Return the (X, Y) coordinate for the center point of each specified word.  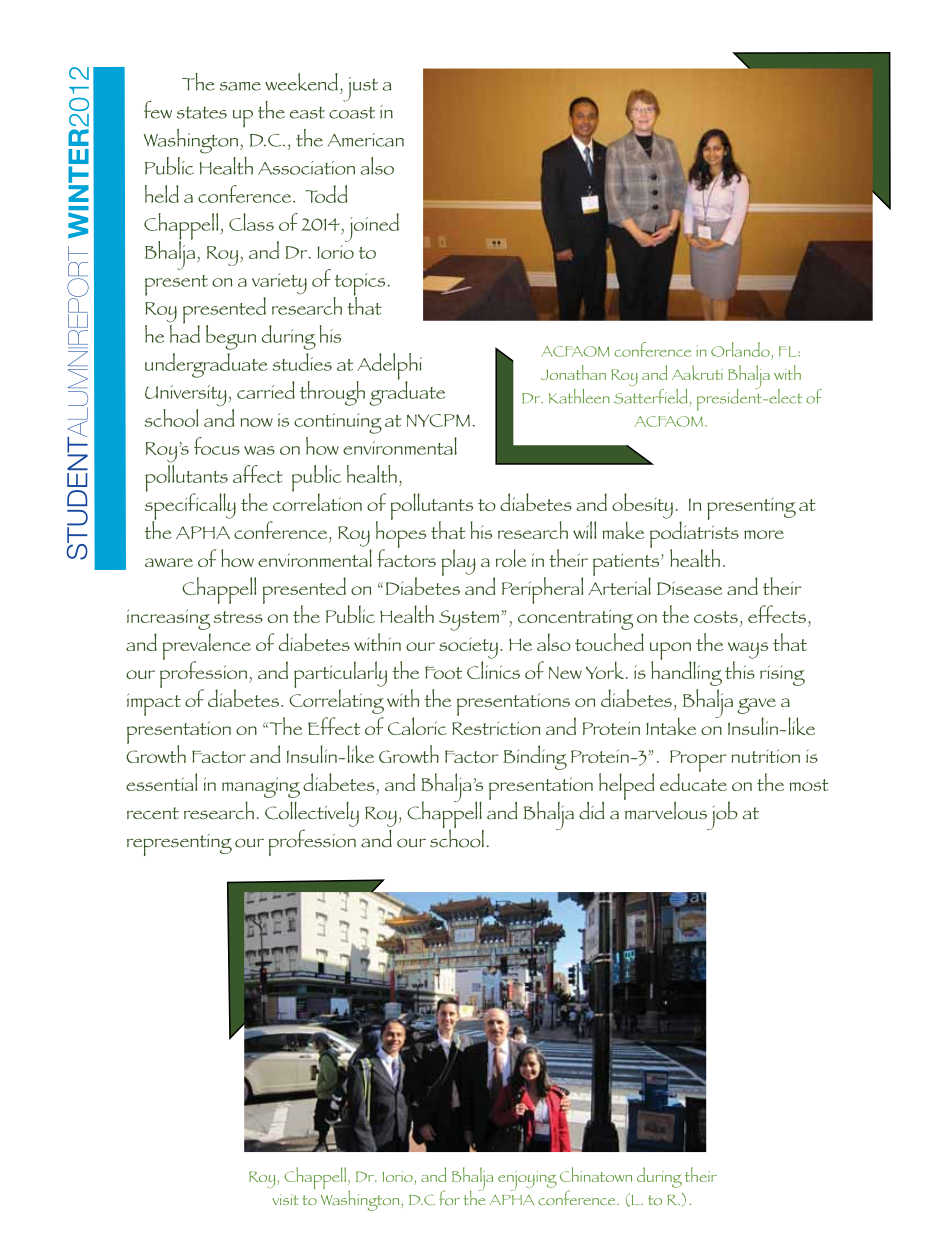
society (468, 648)
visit (285, 1199)
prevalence (207, 647)
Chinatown (596, 1174)
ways (748, 650)
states (202, 112)
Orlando (741, 349)
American (365, 140)
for (449, 1197)
